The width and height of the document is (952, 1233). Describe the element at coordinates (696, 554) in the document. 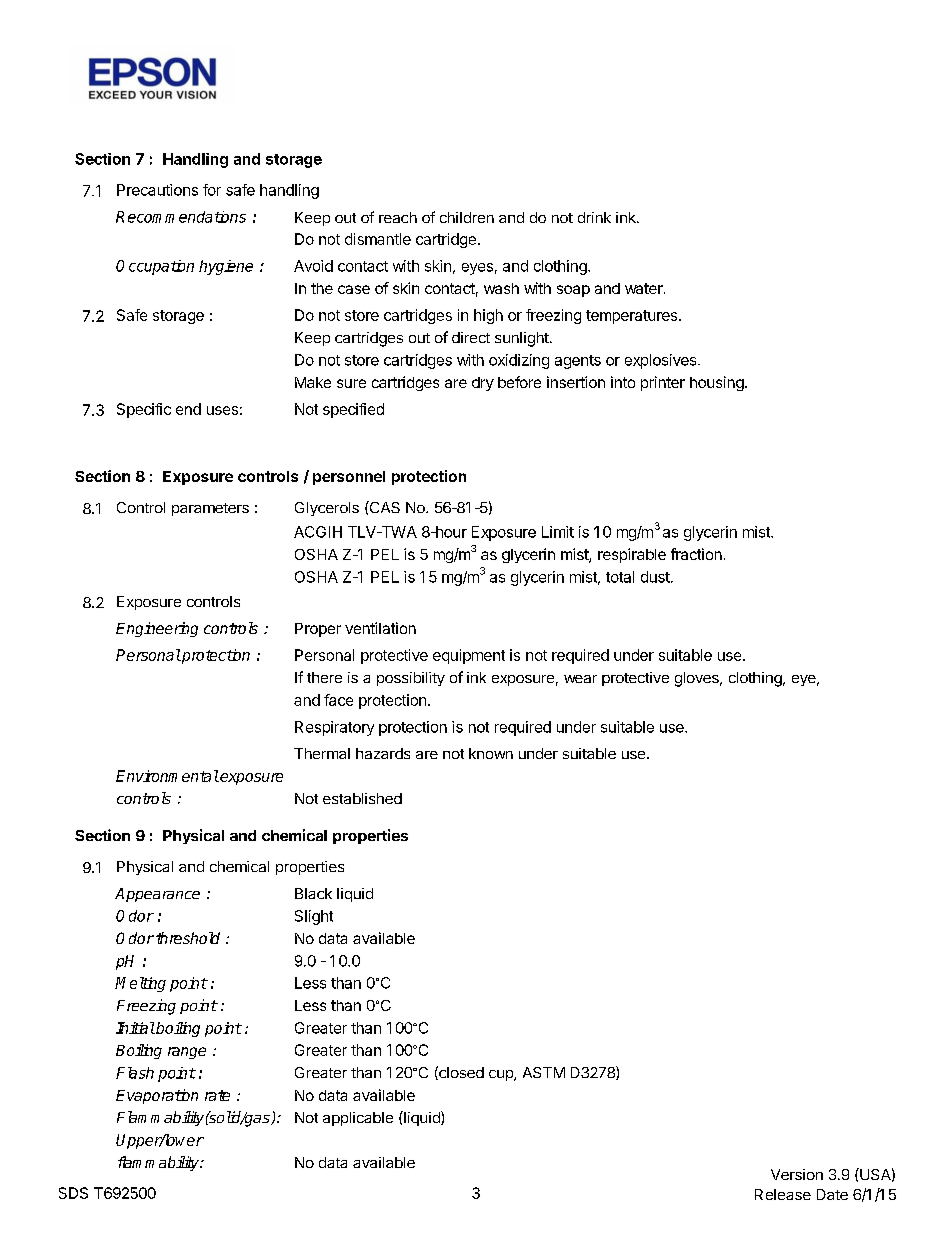

I see `fraction` at that location.
